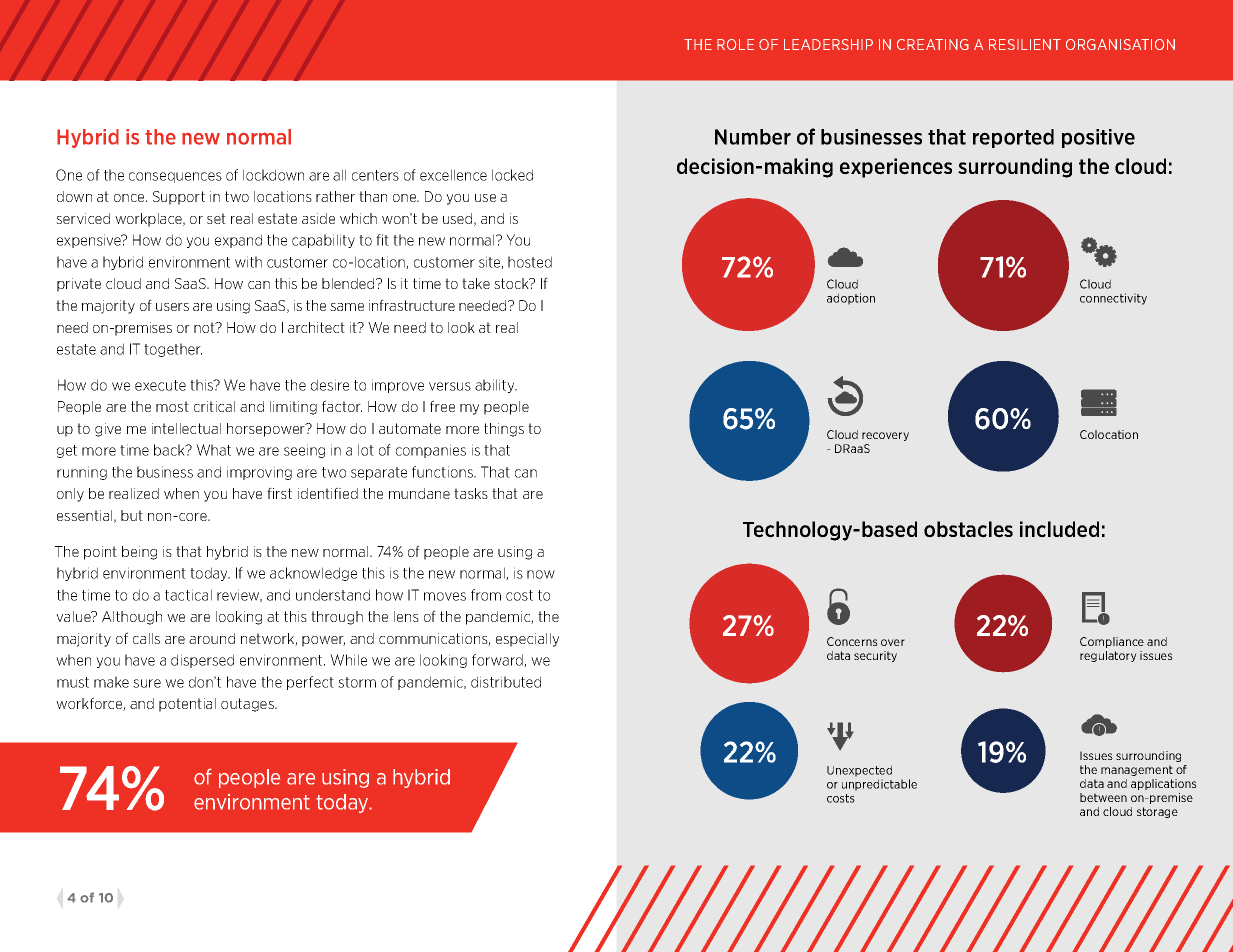  I want to click on consequences, so click(175, 177).
